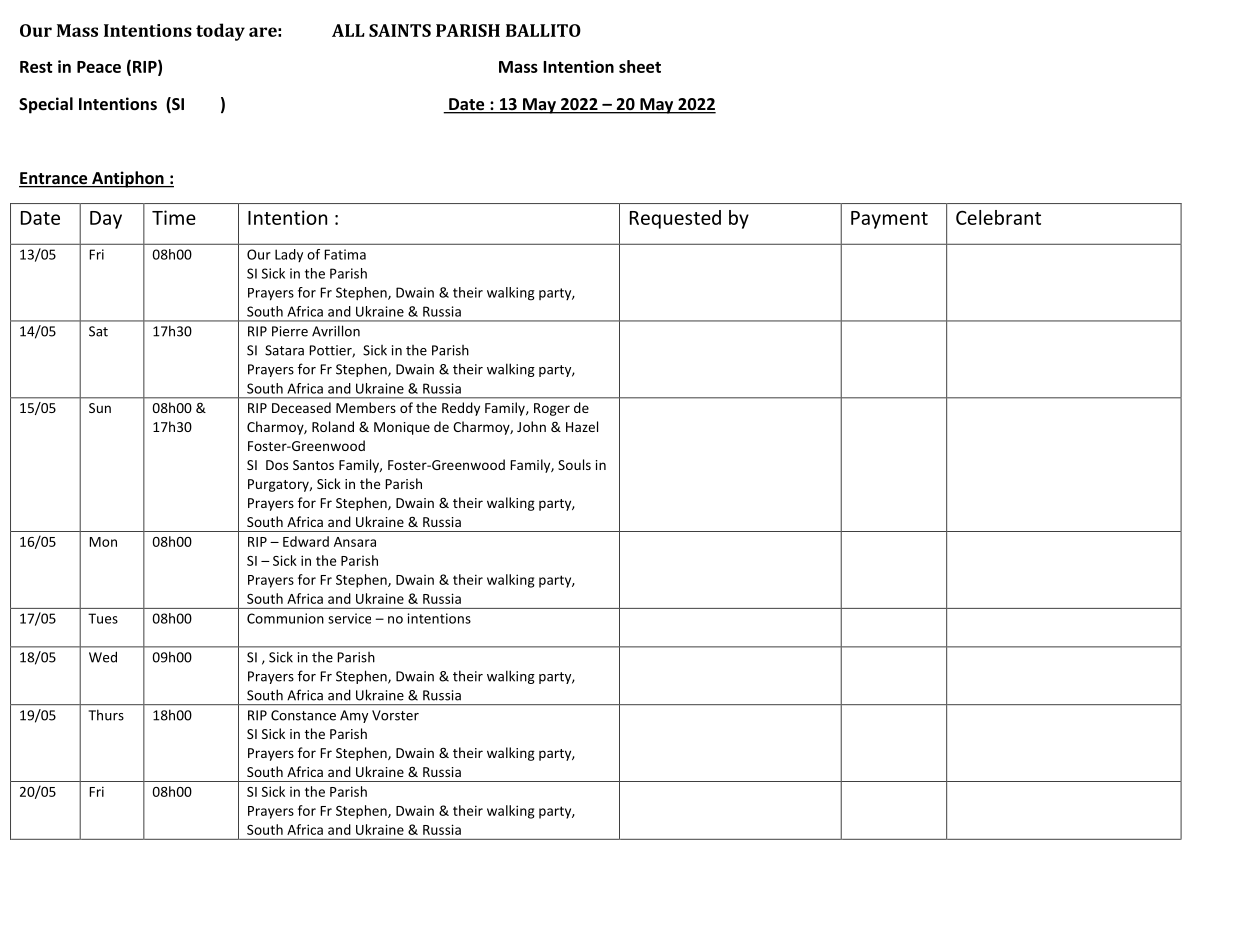 This screenshot has height=952, width=1233. I want to click on Thurs, so click(106, 715).
